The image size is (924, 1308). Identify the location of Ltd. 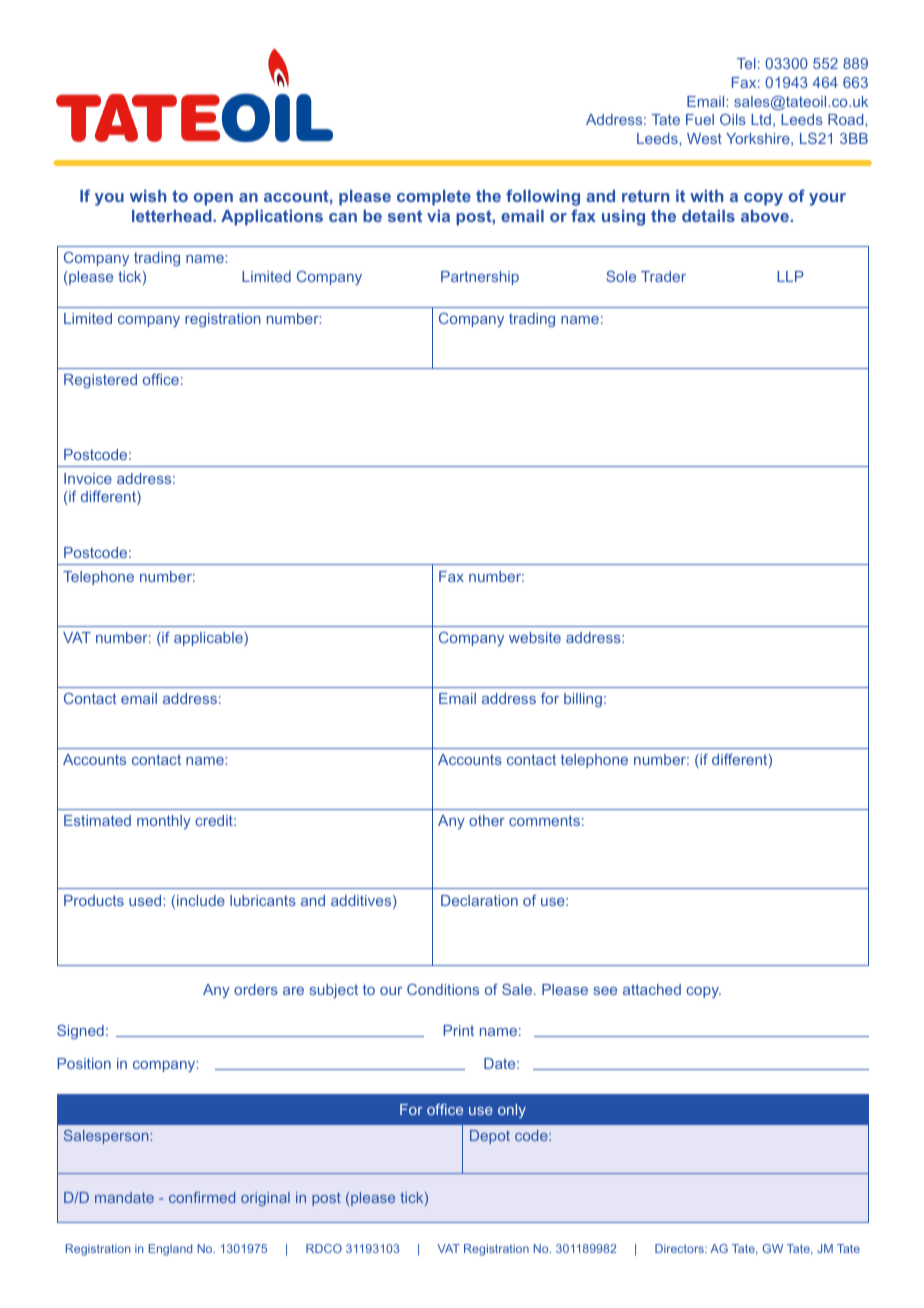
(761, 119).
